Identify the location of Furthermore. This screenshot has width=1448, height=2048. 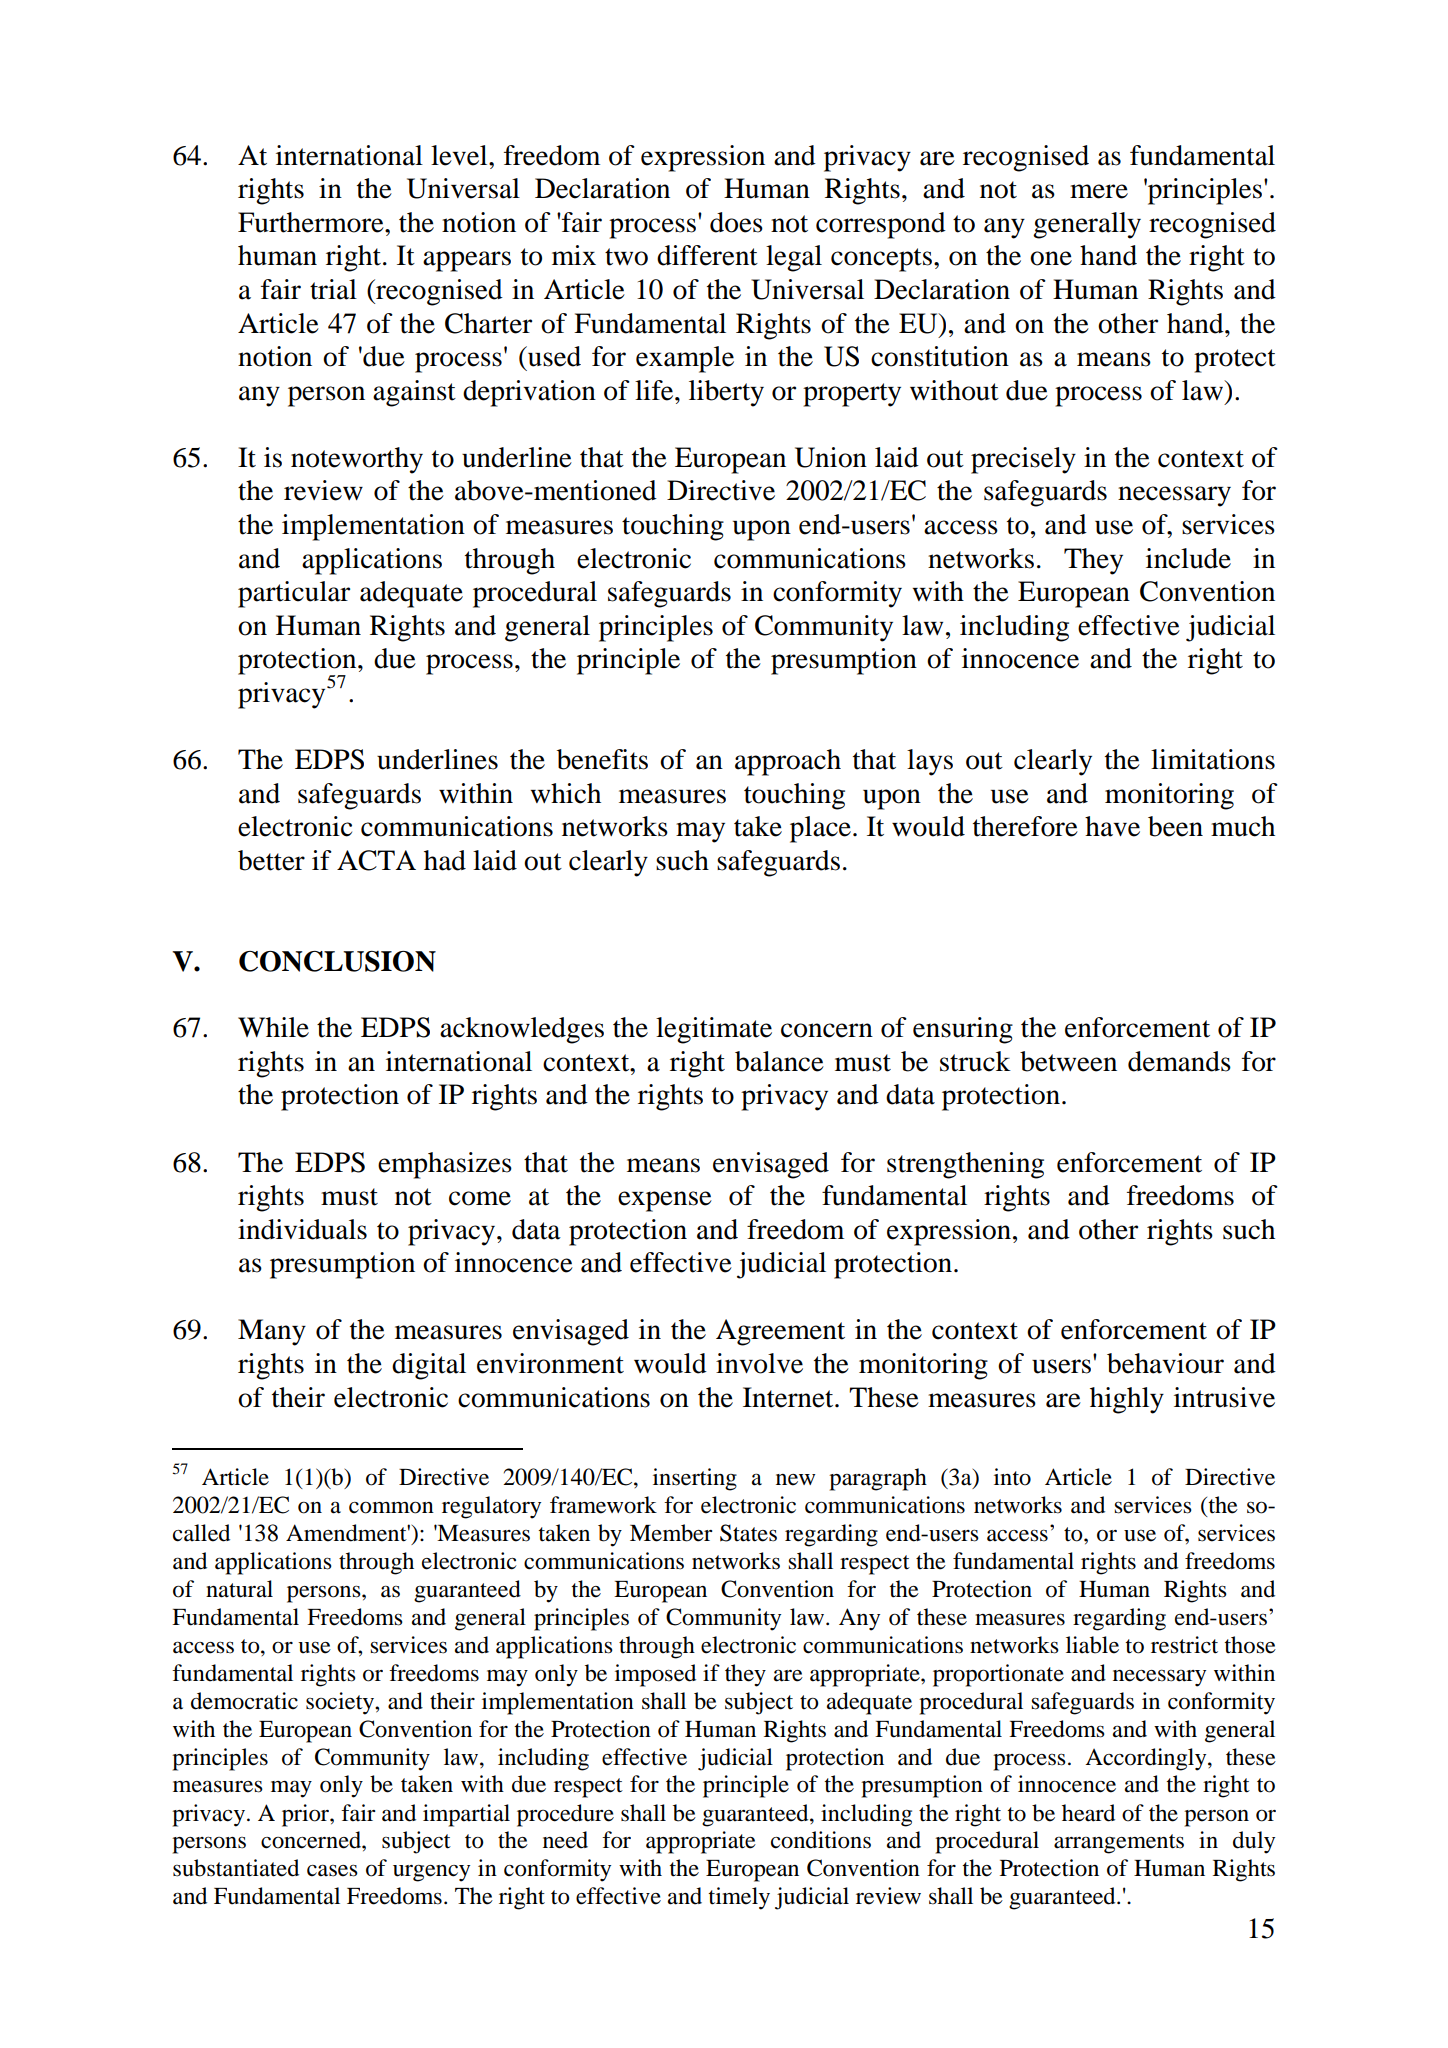
(312, 222).
